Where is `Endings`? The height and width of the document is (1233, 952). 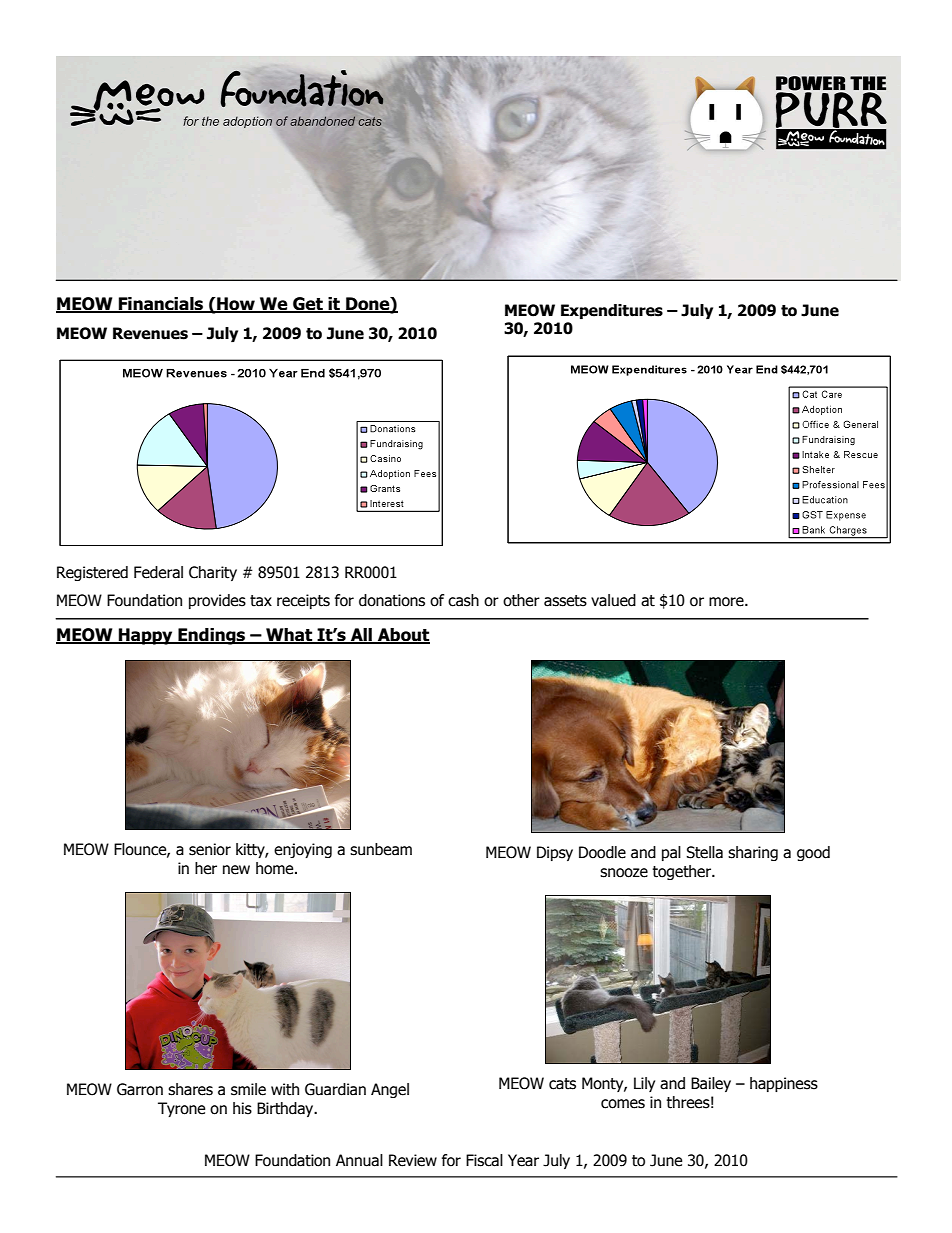
Endings is located at coordinates (212, 636).
